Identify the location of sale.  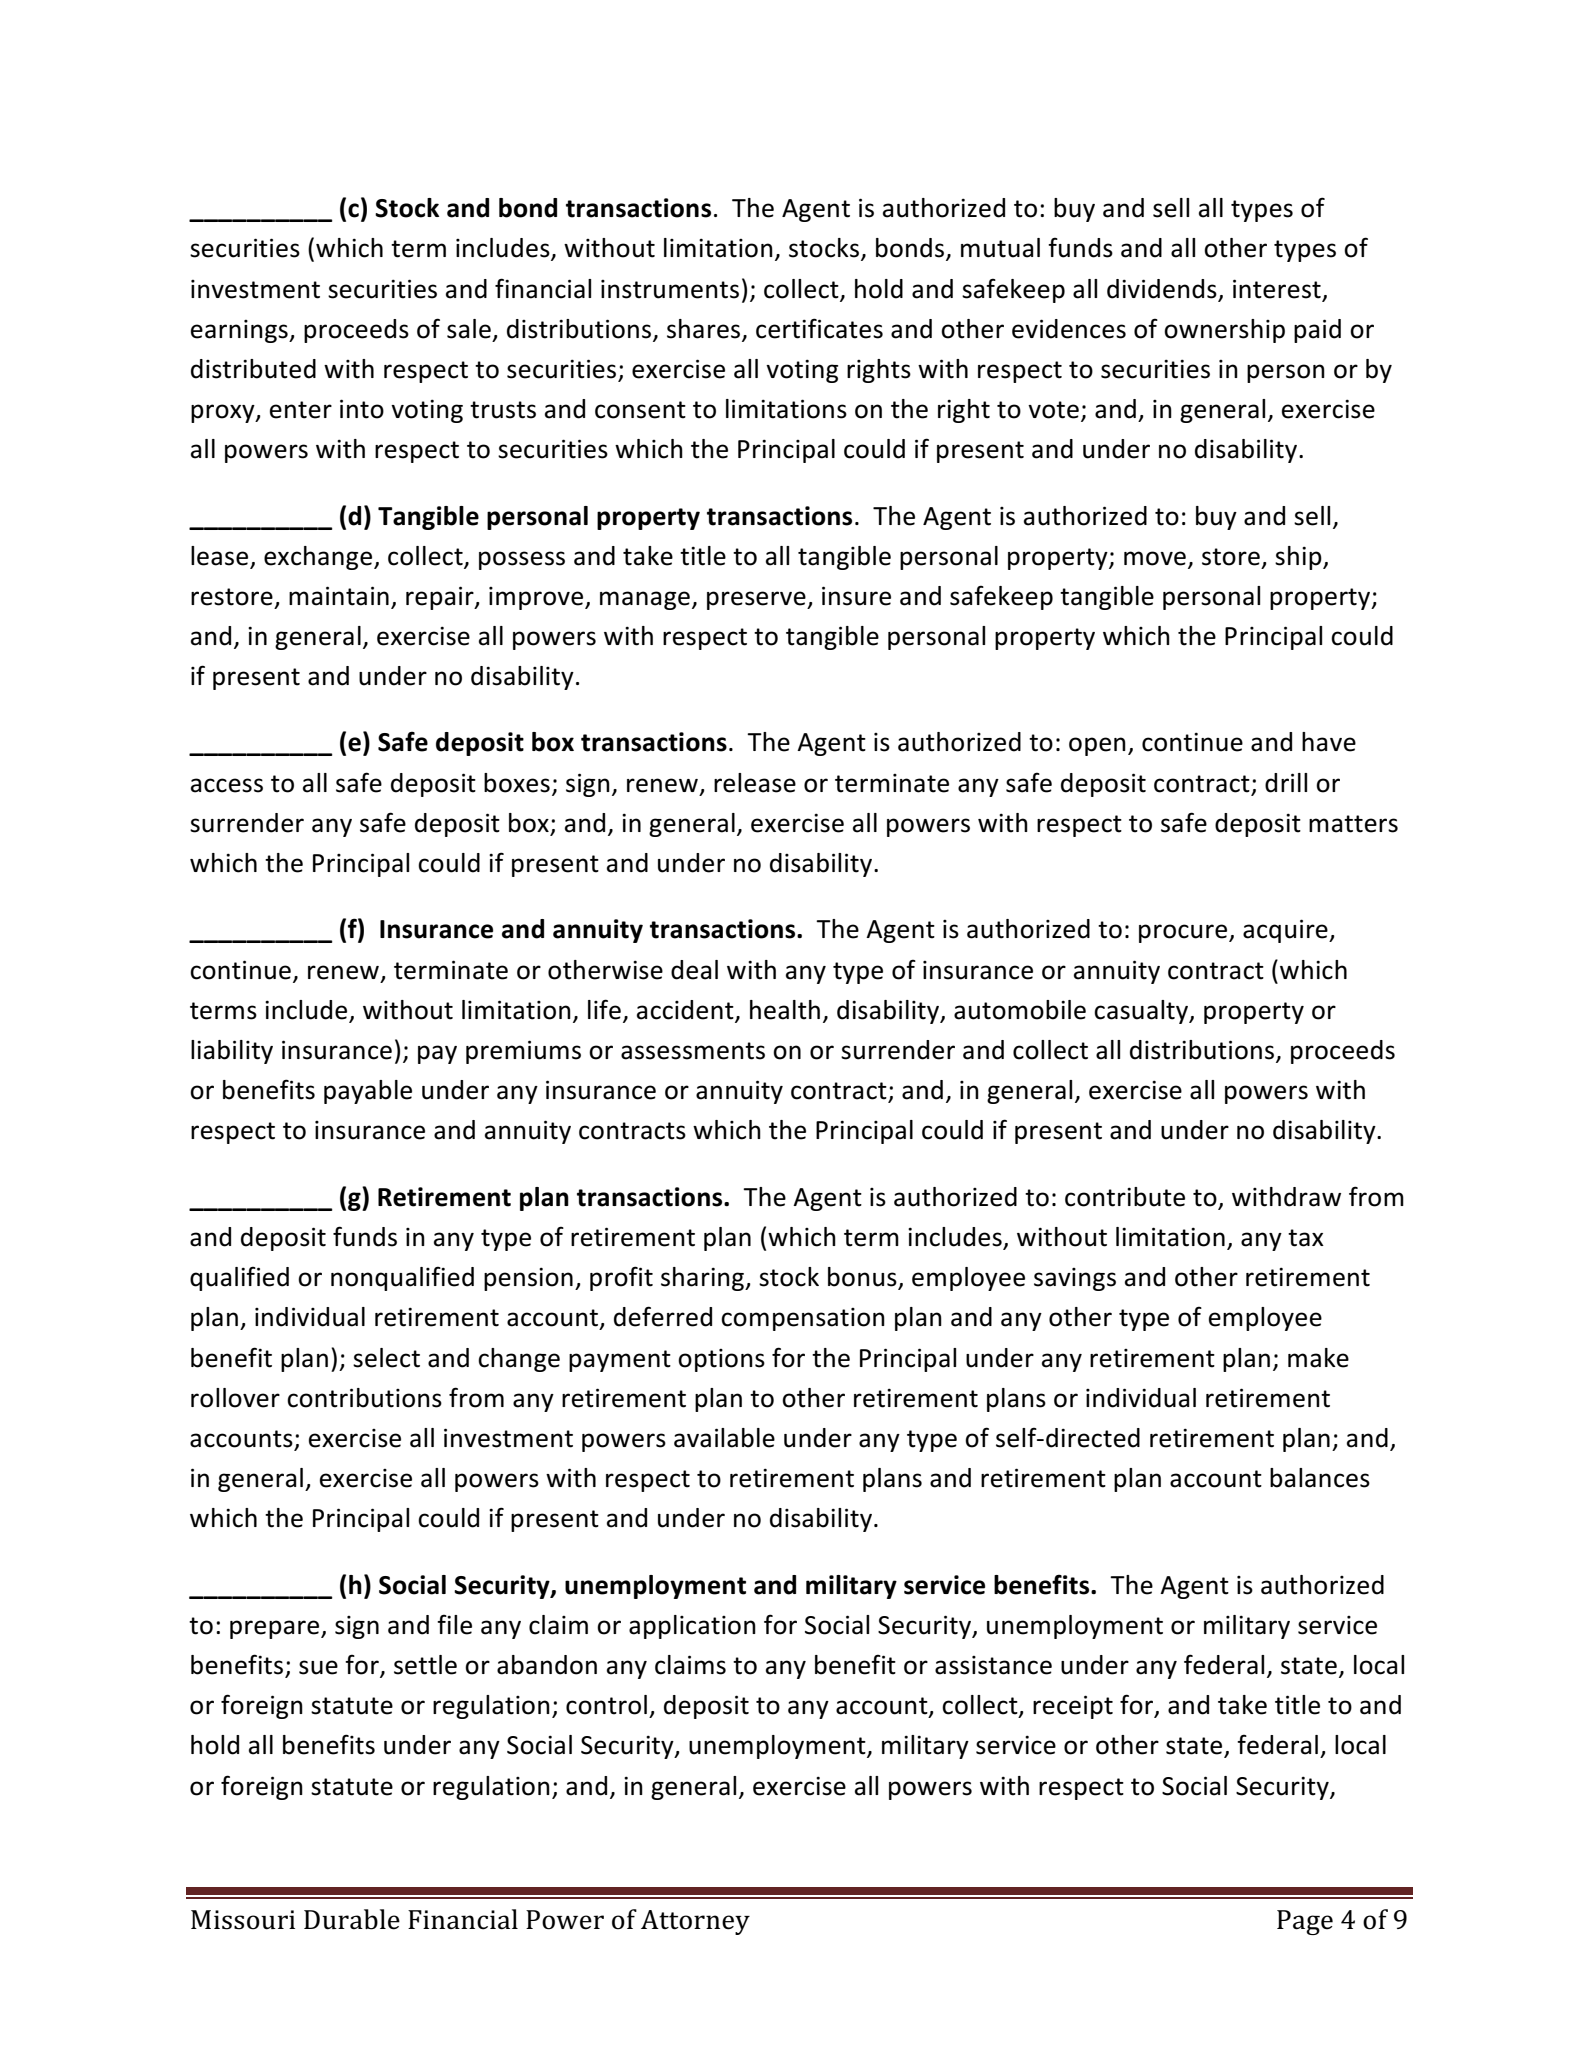
(469, 329).
